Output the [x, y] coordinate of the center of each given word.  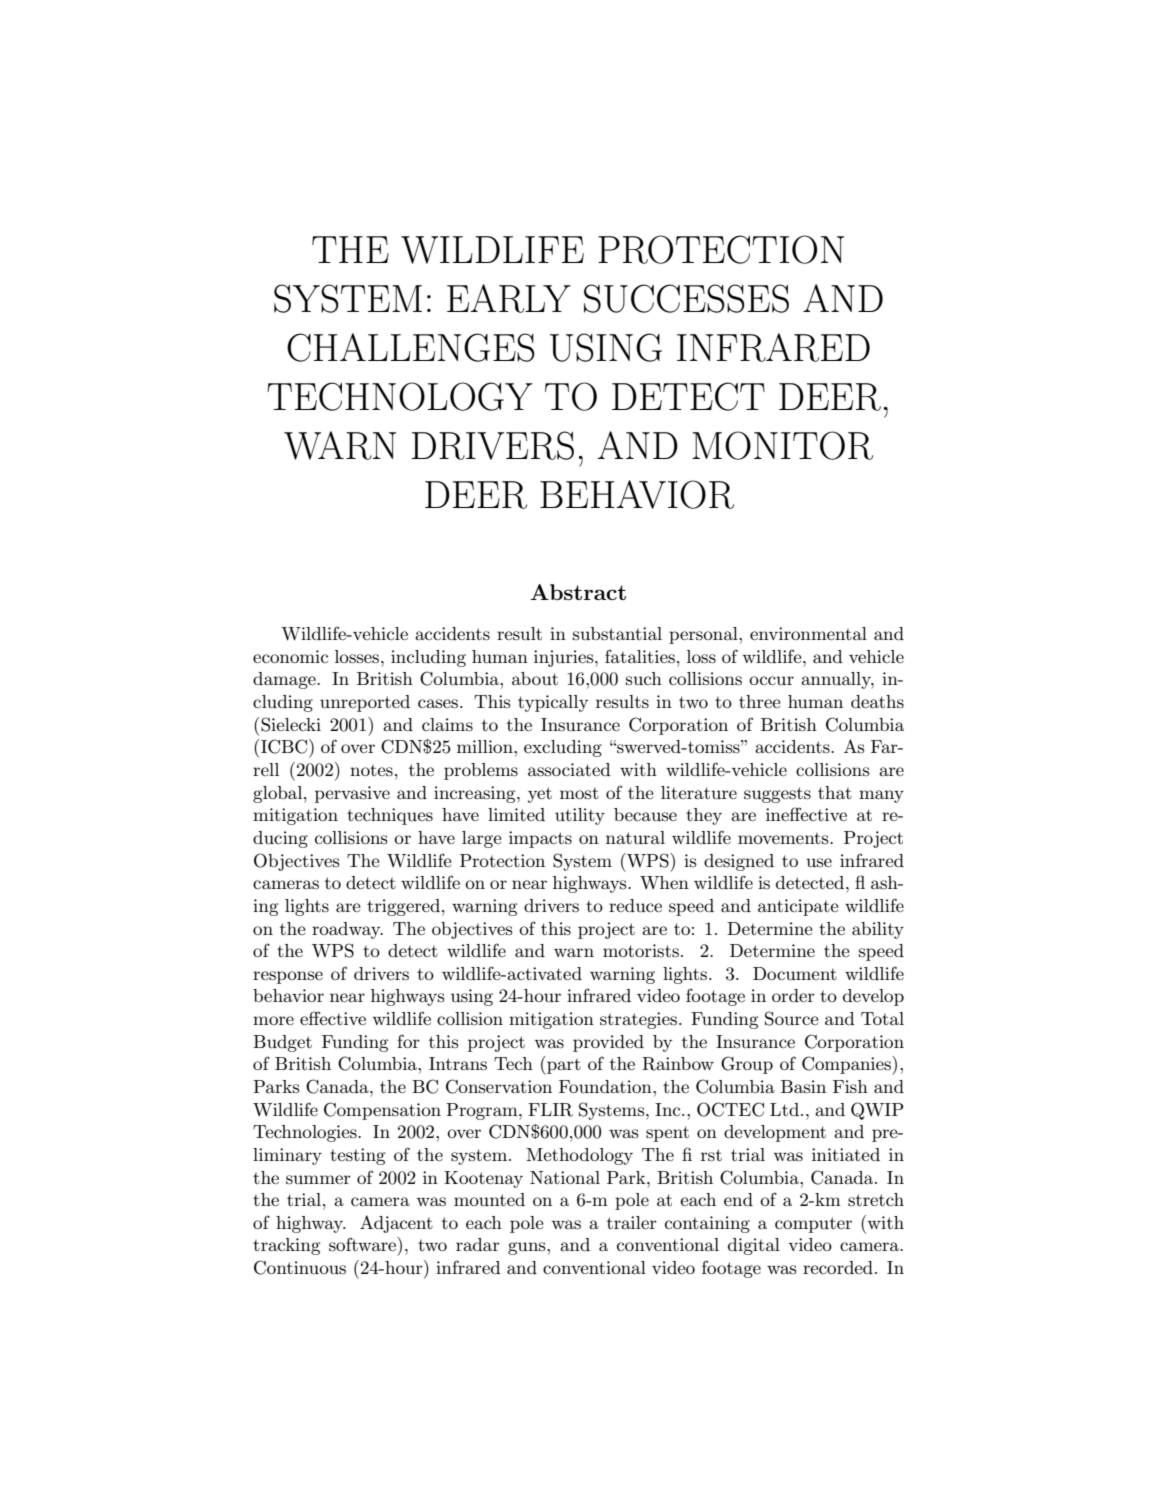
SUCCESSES [686, 298]
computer [813, 1225]
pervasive [352, 794]
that [835, 792]
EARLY [509, 298]
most [579, 793]
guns [528, 1248]
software [363, 1244]
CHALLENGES [411, 347]
